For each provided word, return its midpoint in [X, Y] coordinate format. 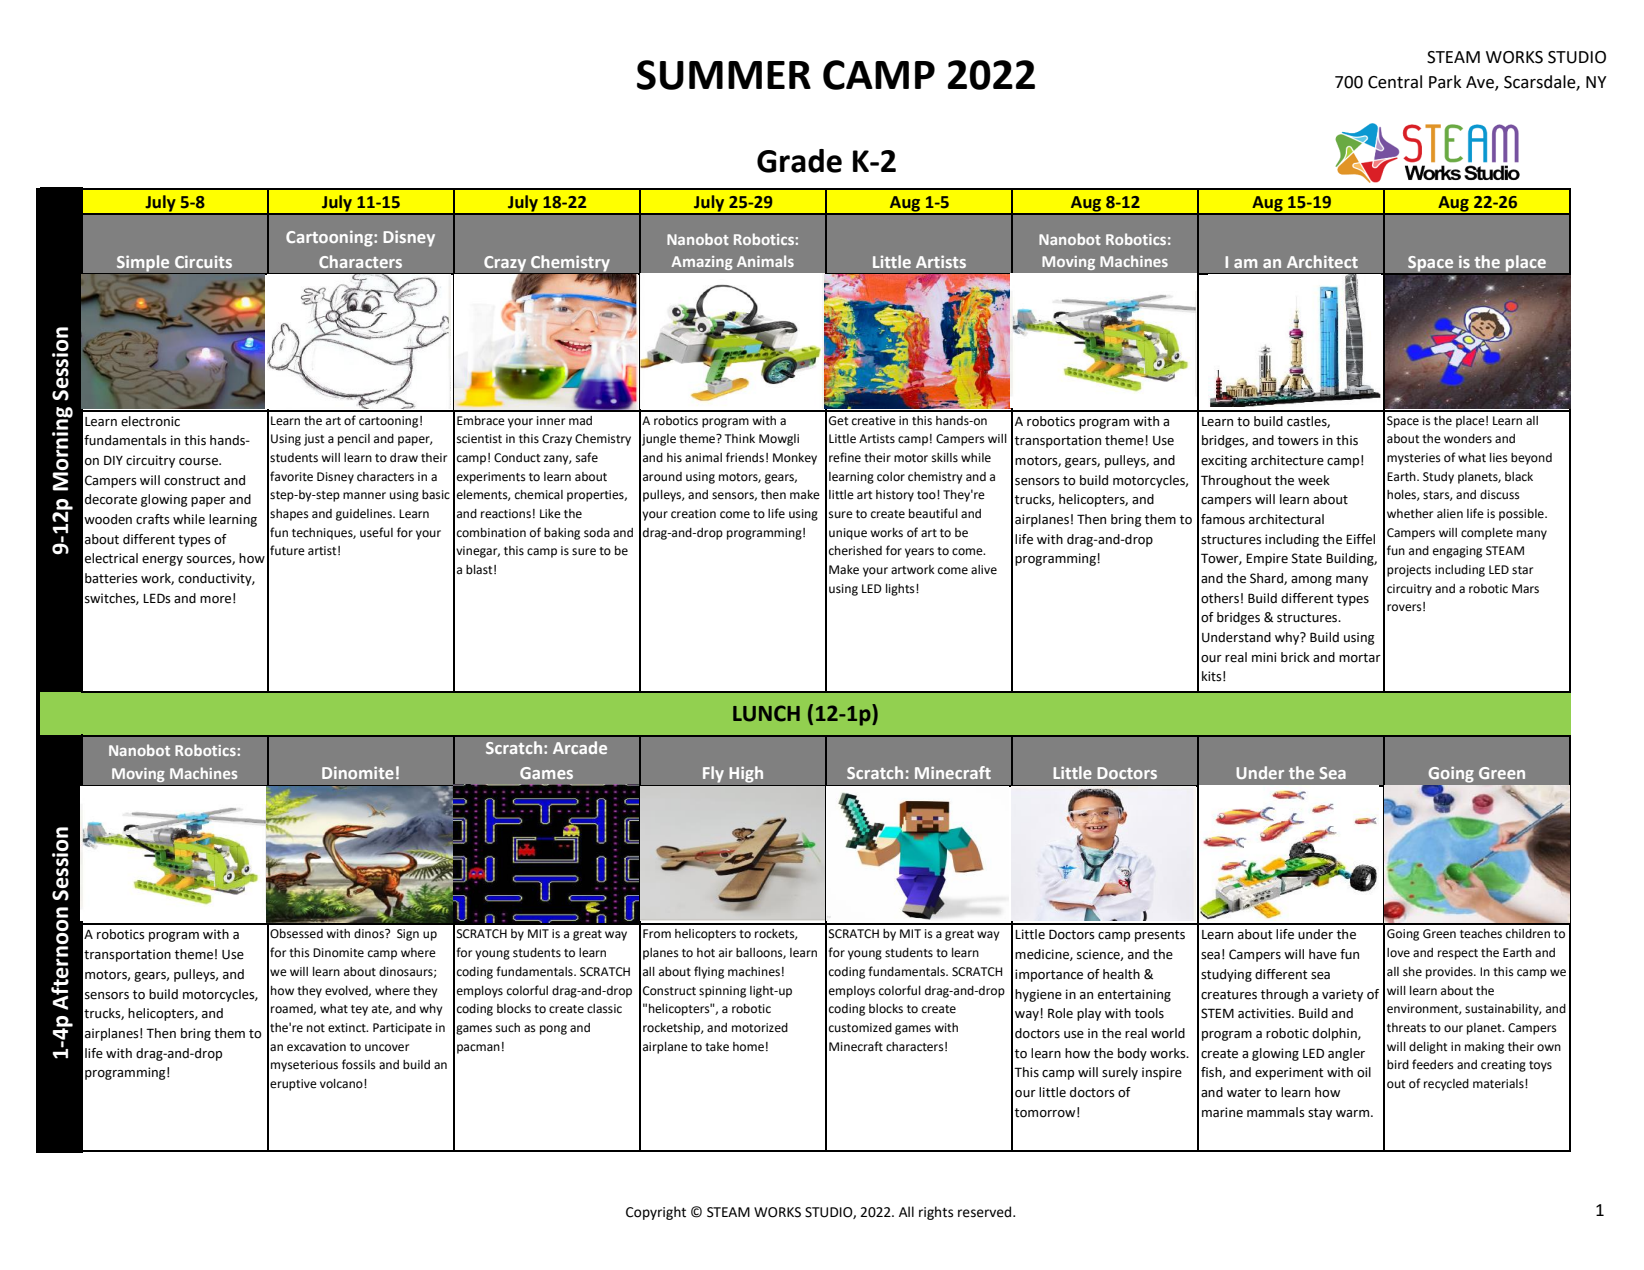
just [314, 440]
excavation [316, 1047]
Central [1395, 82]
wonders [1468, 439]
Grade [799, 161]
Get [839, 421]
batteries [111, 578]
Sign [408, 935]
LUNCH [766, 713]
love [1398, 953]
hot [706, 953]
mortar [1360, 658]
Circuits [203, 261]
